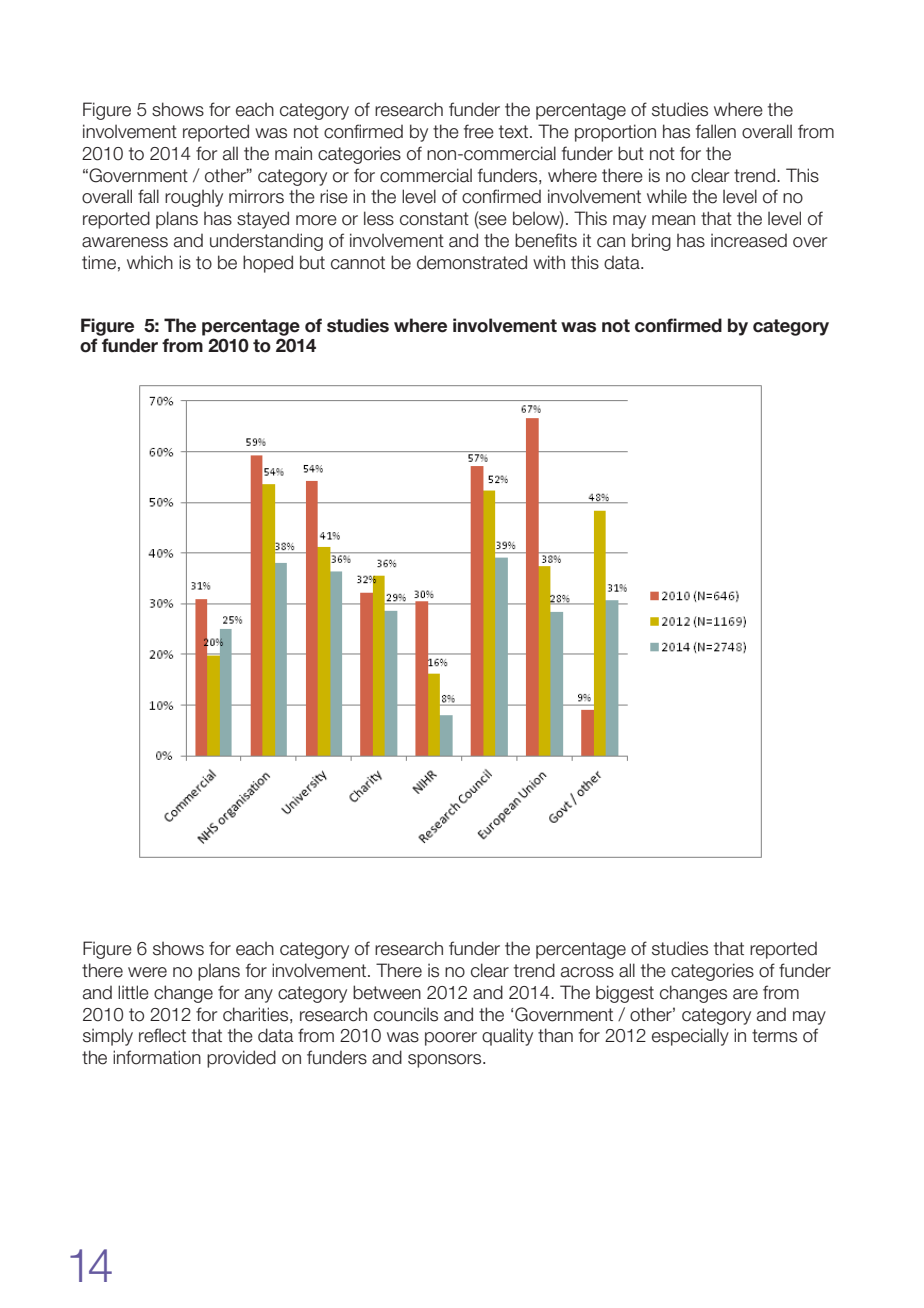 The height and width of the screenshot is (1308, 924). I want to click on especially, so click(690, 1037).
